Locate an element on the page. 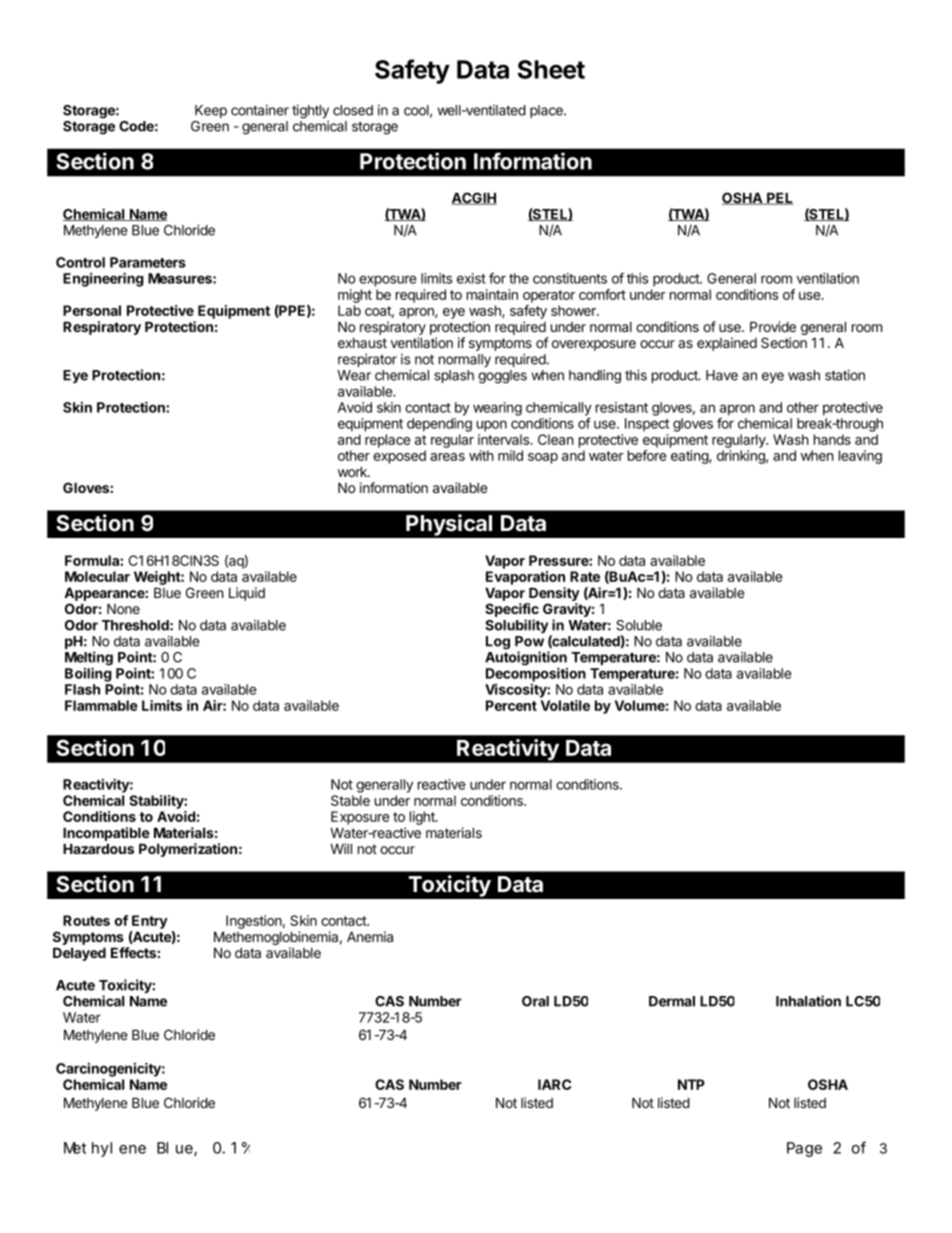 The image size is (952, 1233). PEL is located at coordinates (779, 198).
